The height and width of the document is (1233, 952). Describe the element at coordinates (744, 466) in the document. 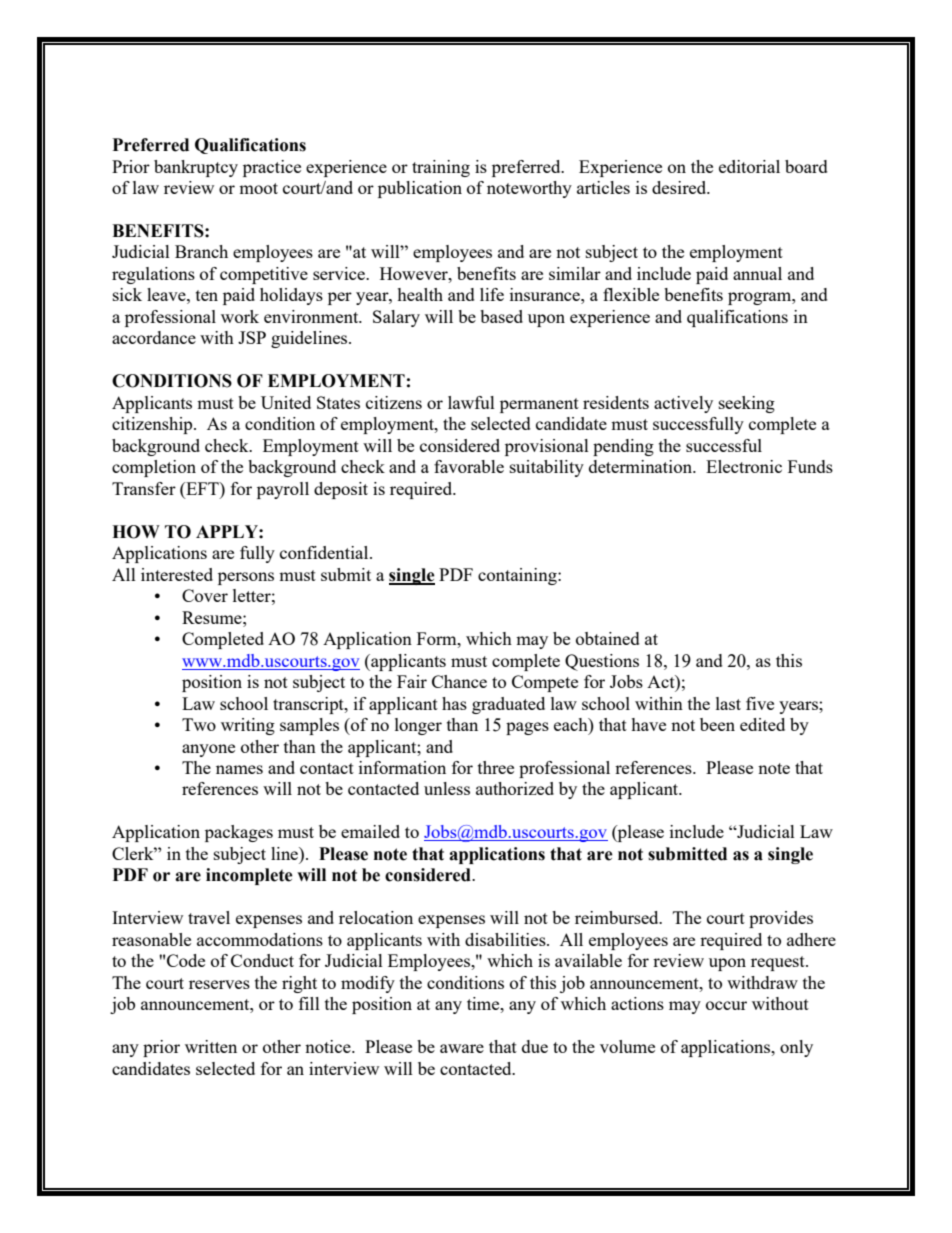

I see `Electronic` at that location.
